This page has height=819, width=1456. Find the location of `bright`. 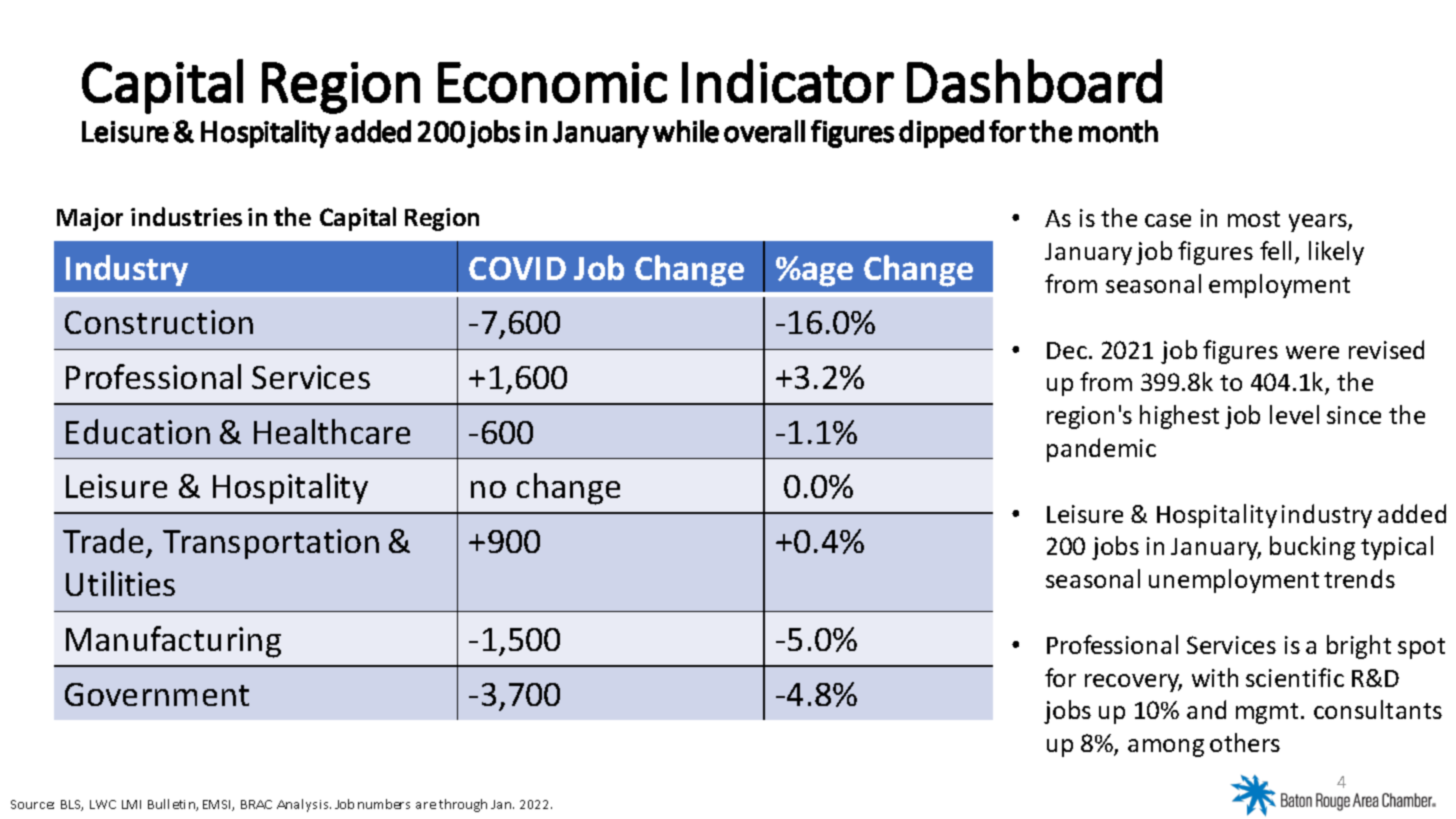

bright is located at coordinates (1359, 647).
